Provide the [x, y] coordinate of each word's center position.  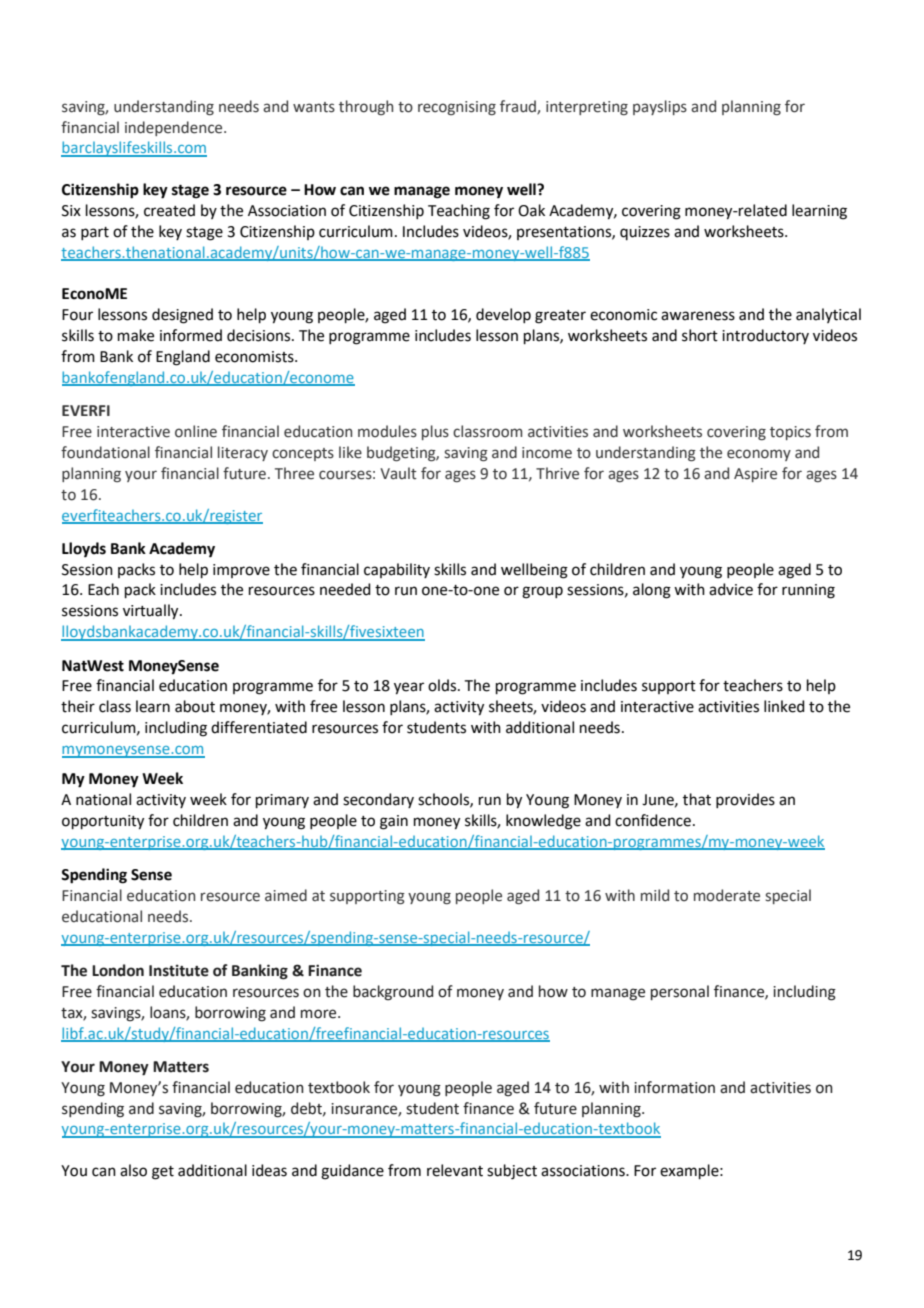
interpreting [587, 108]
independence [175, 128]
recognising [457, 108]
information [674, 1087]
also [133, 1170]
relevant [455, 1170]
